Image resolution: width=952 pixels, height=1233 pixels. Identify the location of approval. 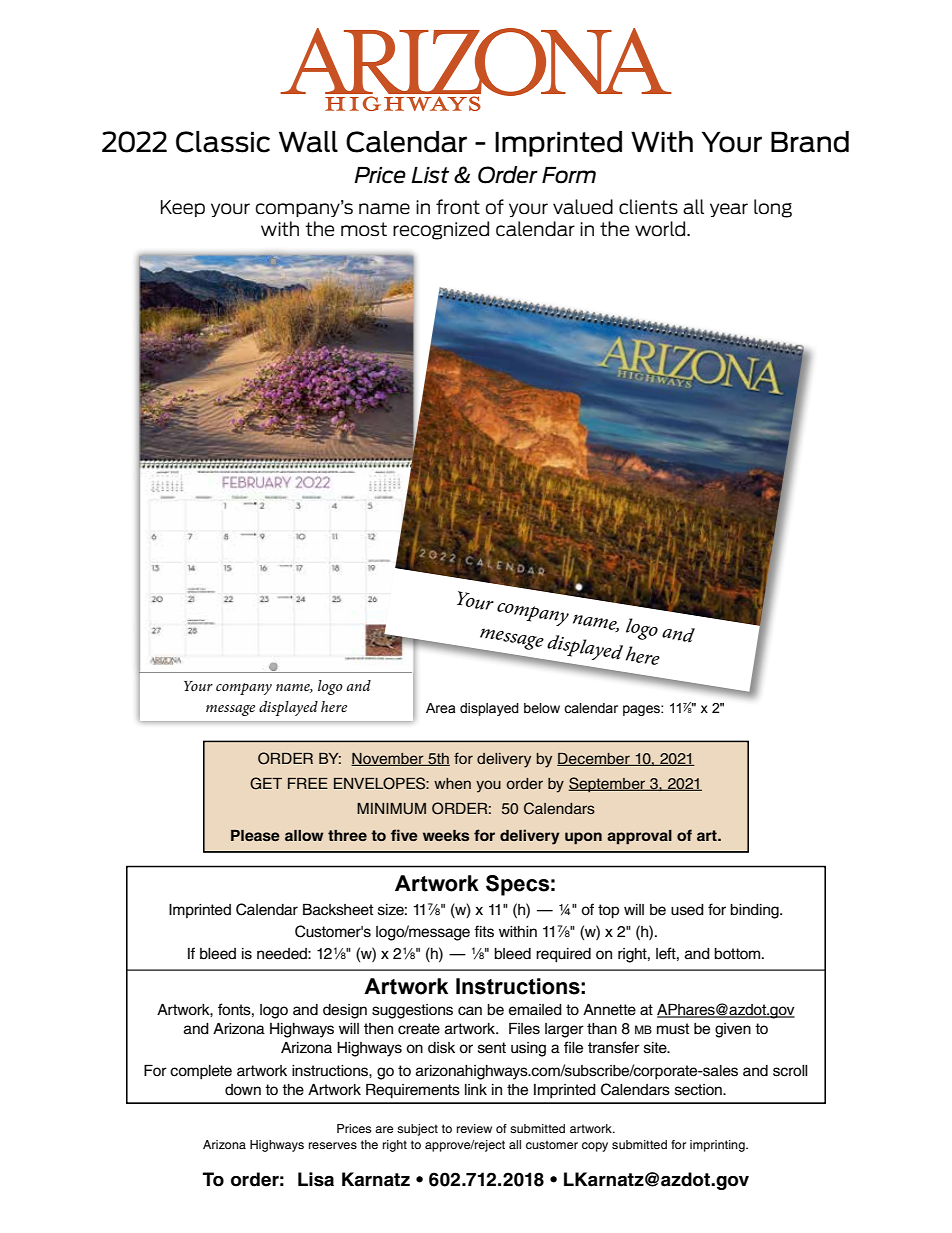
(639, 837).
